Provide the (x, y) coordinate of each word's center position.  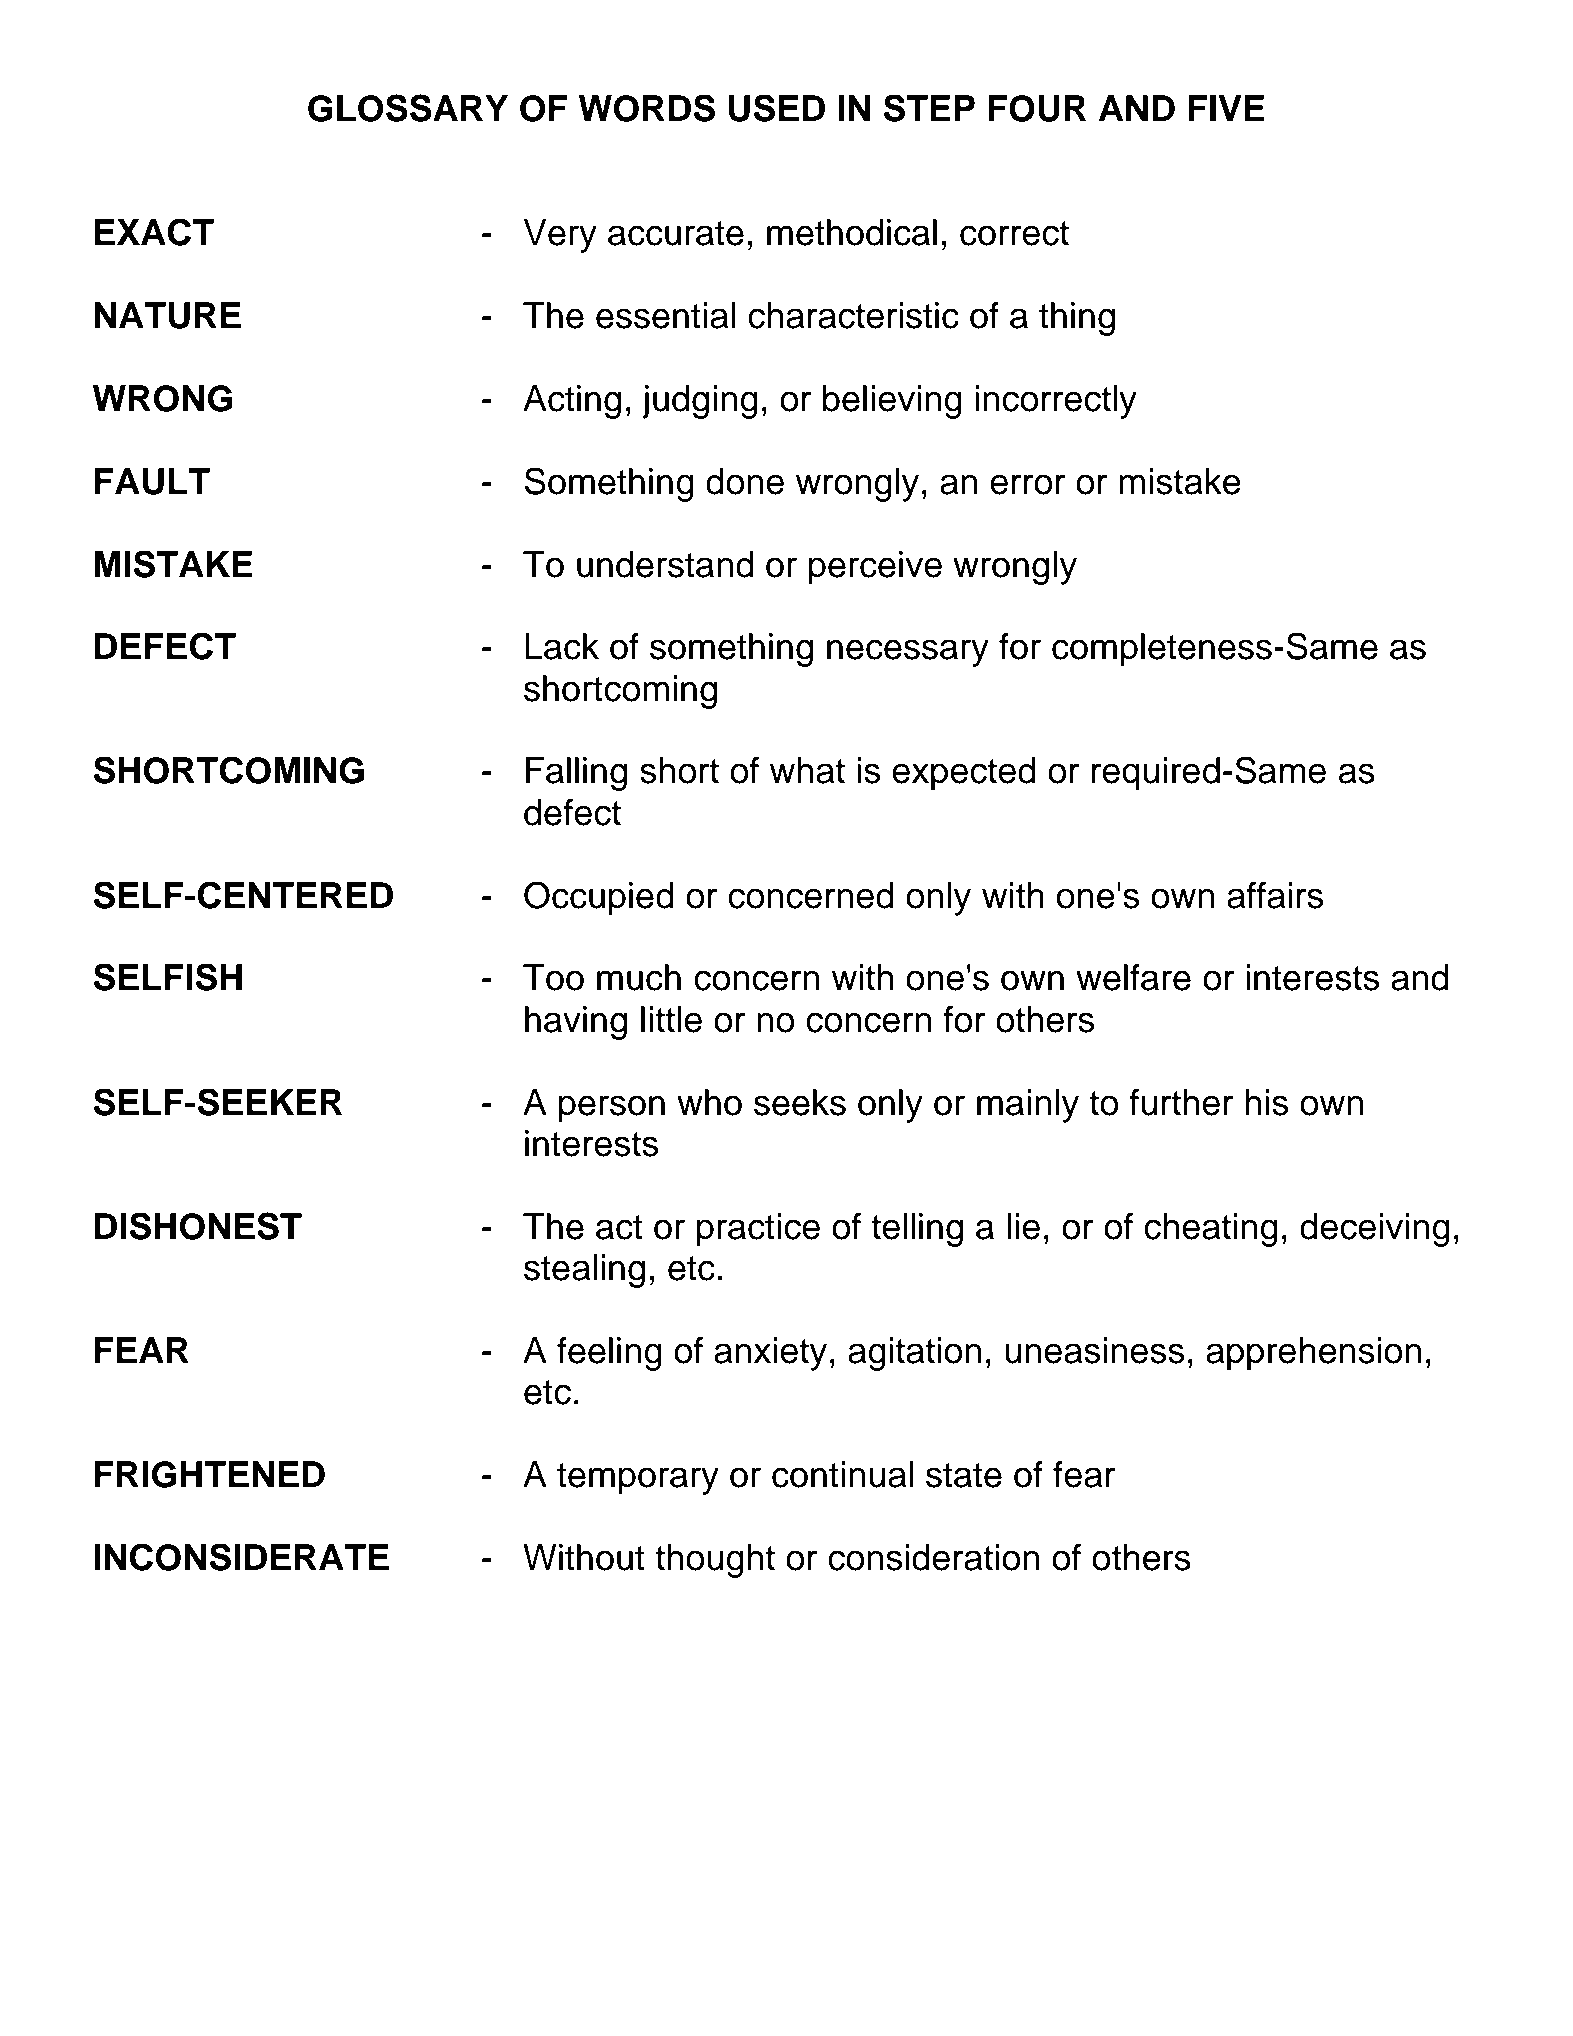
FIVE (1226, 108)
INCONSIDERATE (241, 1557)
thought (715, 1561)
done (745, 481)
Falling (576, 774)
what (807, 770)
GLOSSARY (408, 108)
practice (758, 1230)
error (1027, 484)
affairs (1275, 895)
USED (777, 108)
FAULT (152, 481)
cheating (1211, 1230)
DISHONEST (198, 1226)
